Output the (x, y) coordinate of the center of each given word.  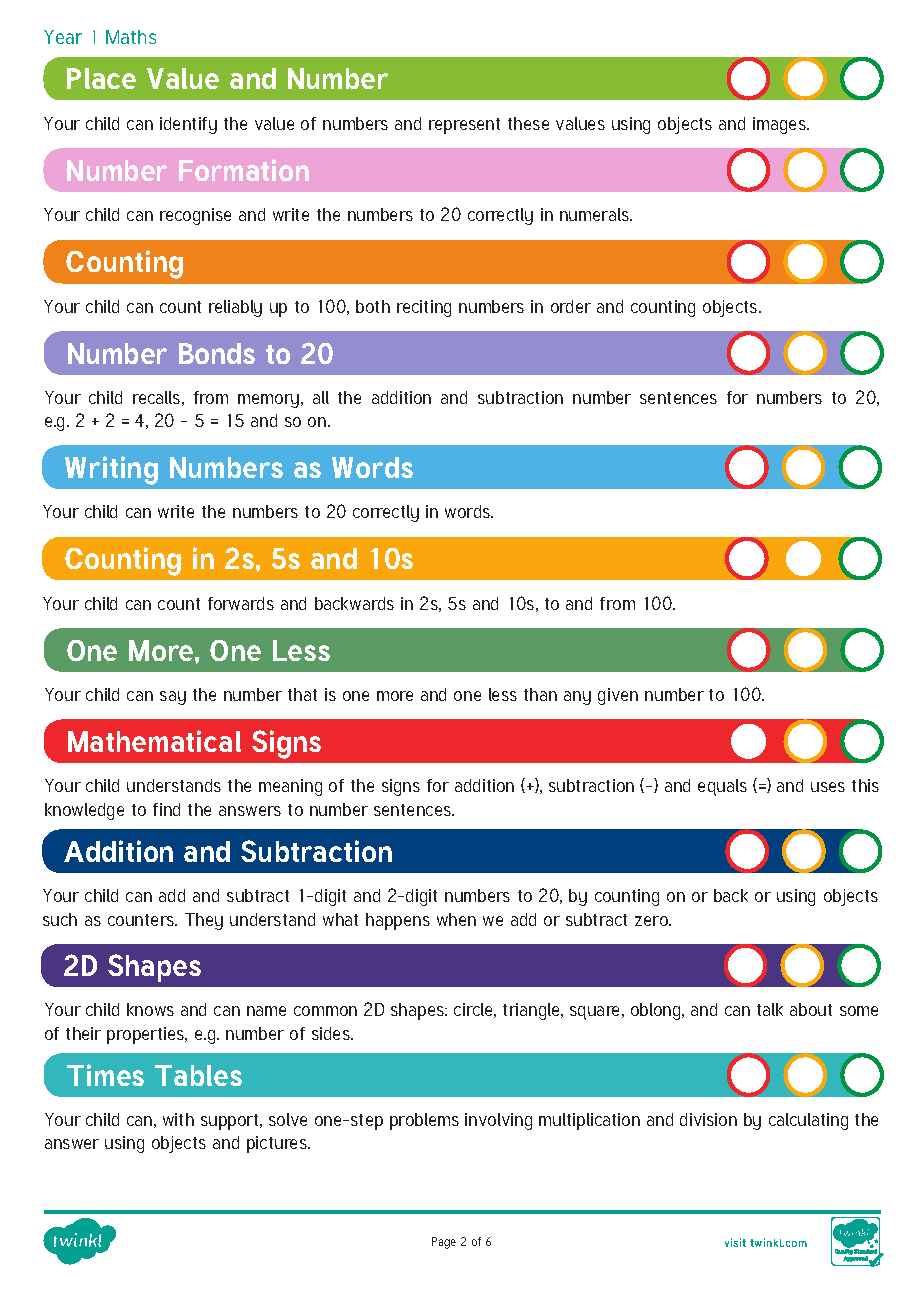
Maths (131, 37)
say (173, 698)
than (540, 694)
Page (444, 1243)
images (780, 125)
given (618, 696)
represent (464, 126)
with (178, 1119)
